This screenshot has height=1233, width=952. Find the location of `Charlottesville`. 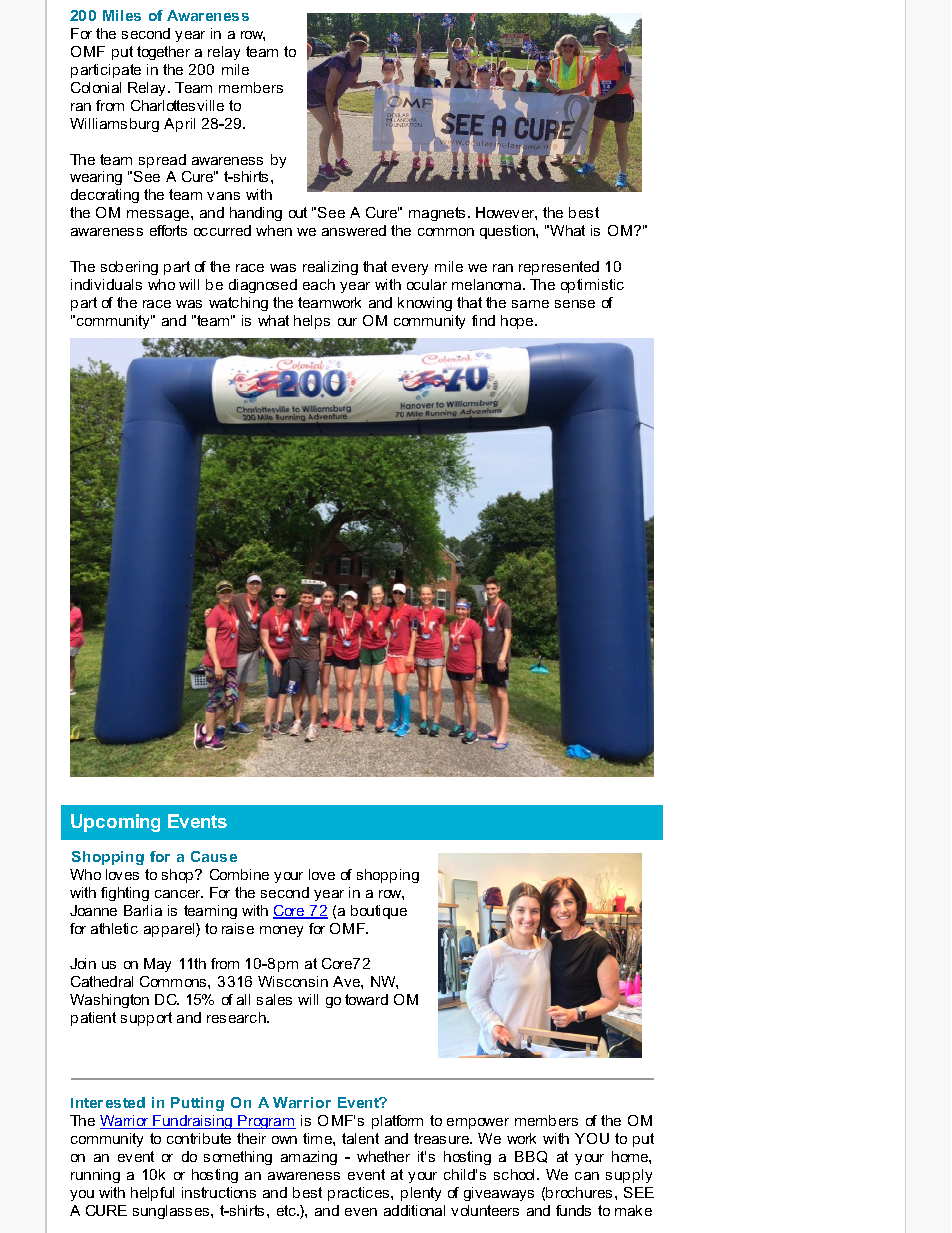

Charlottesville is located at coordinates (177, 105).
